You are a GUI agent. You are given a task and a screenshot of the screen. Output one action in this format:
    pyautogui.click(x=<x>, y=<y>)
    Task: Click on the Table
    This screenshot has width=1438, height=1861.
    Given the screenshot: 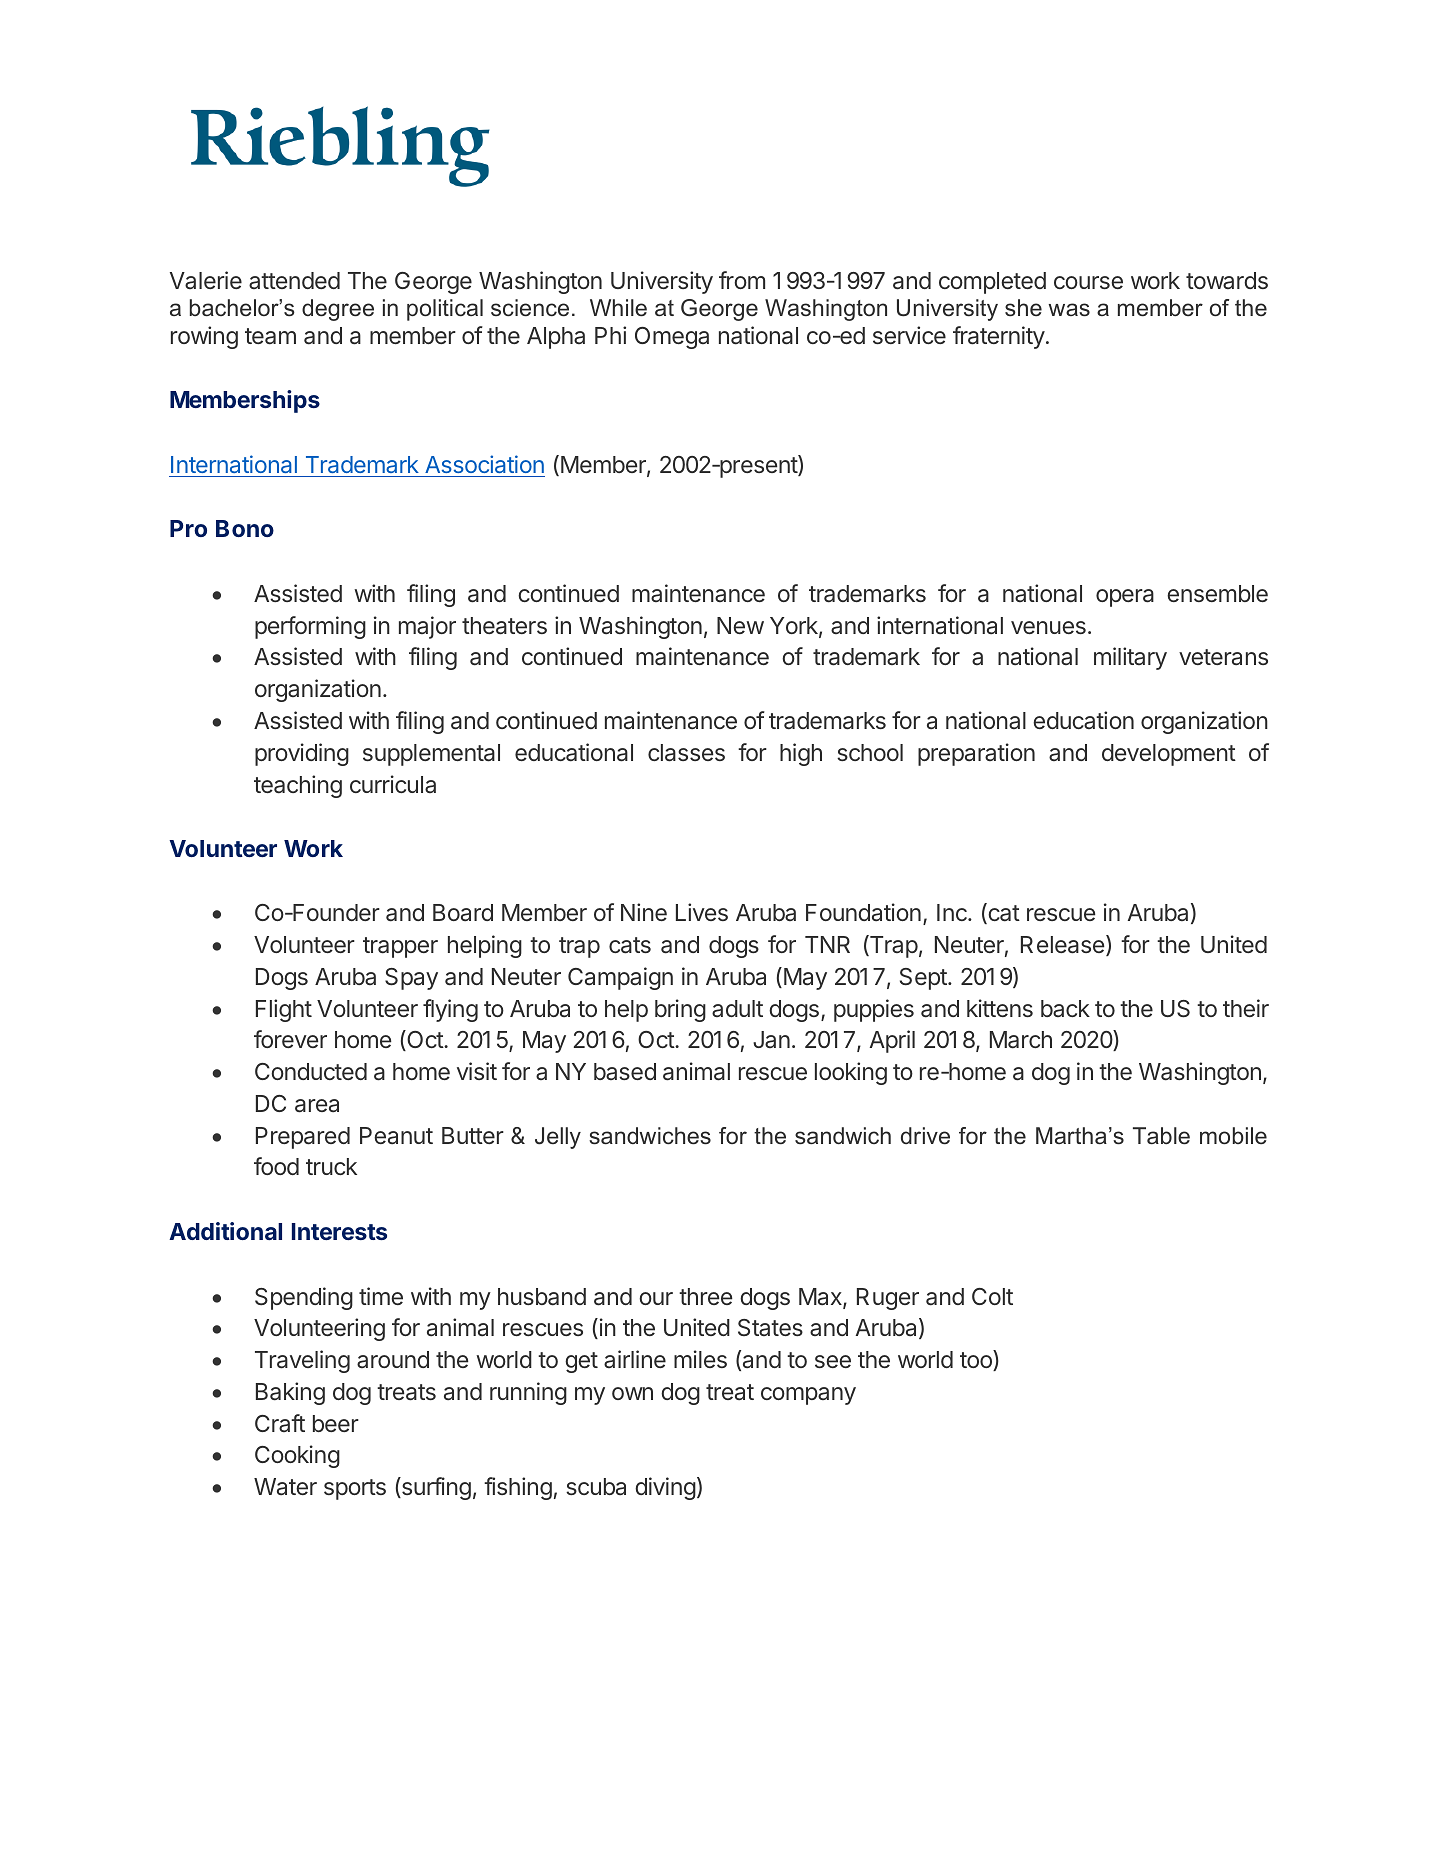 What is the action you would take?
    pyautogui.click(x=1161, y=1136)
